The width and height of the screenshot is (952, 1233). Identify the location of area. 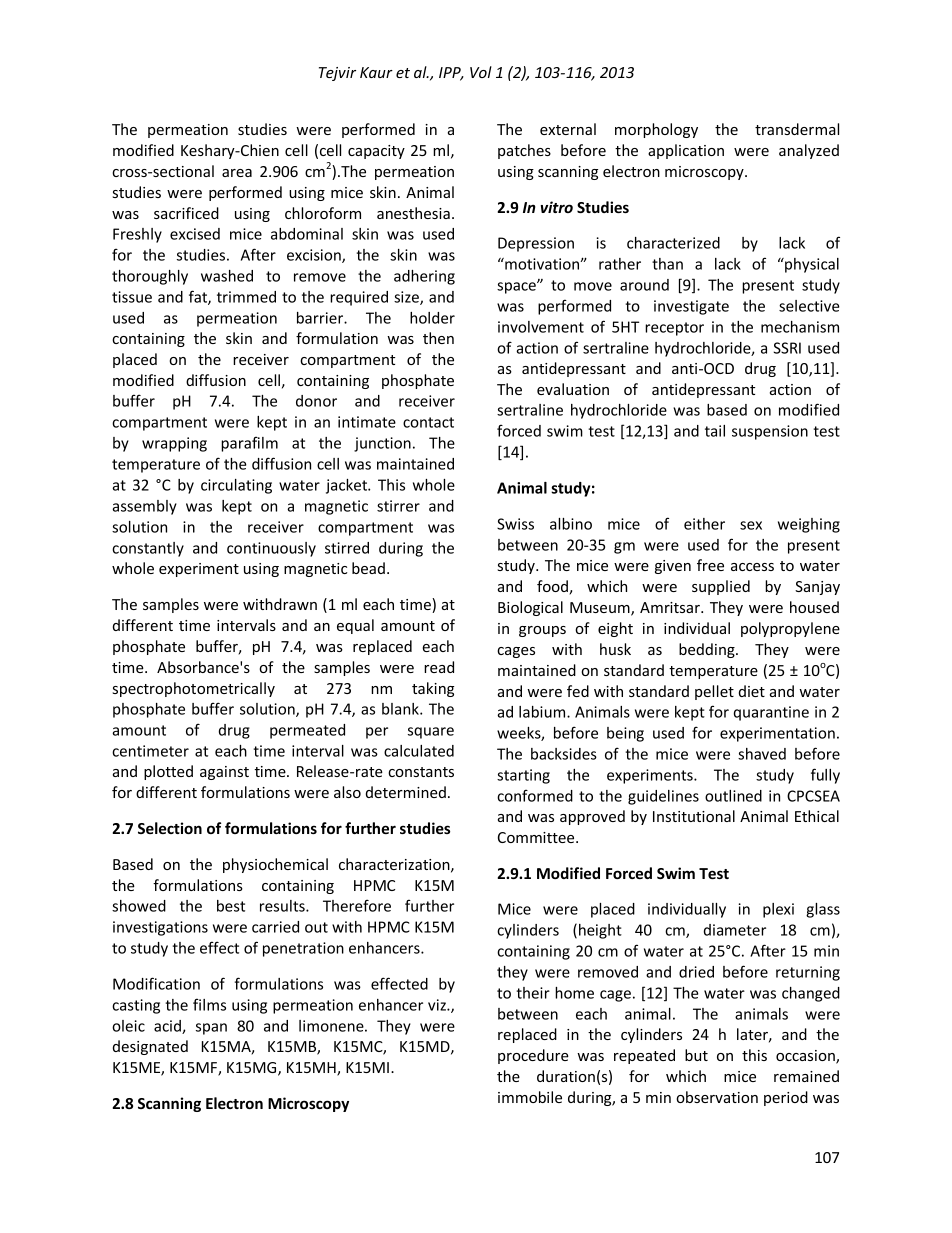
(237, 173).
